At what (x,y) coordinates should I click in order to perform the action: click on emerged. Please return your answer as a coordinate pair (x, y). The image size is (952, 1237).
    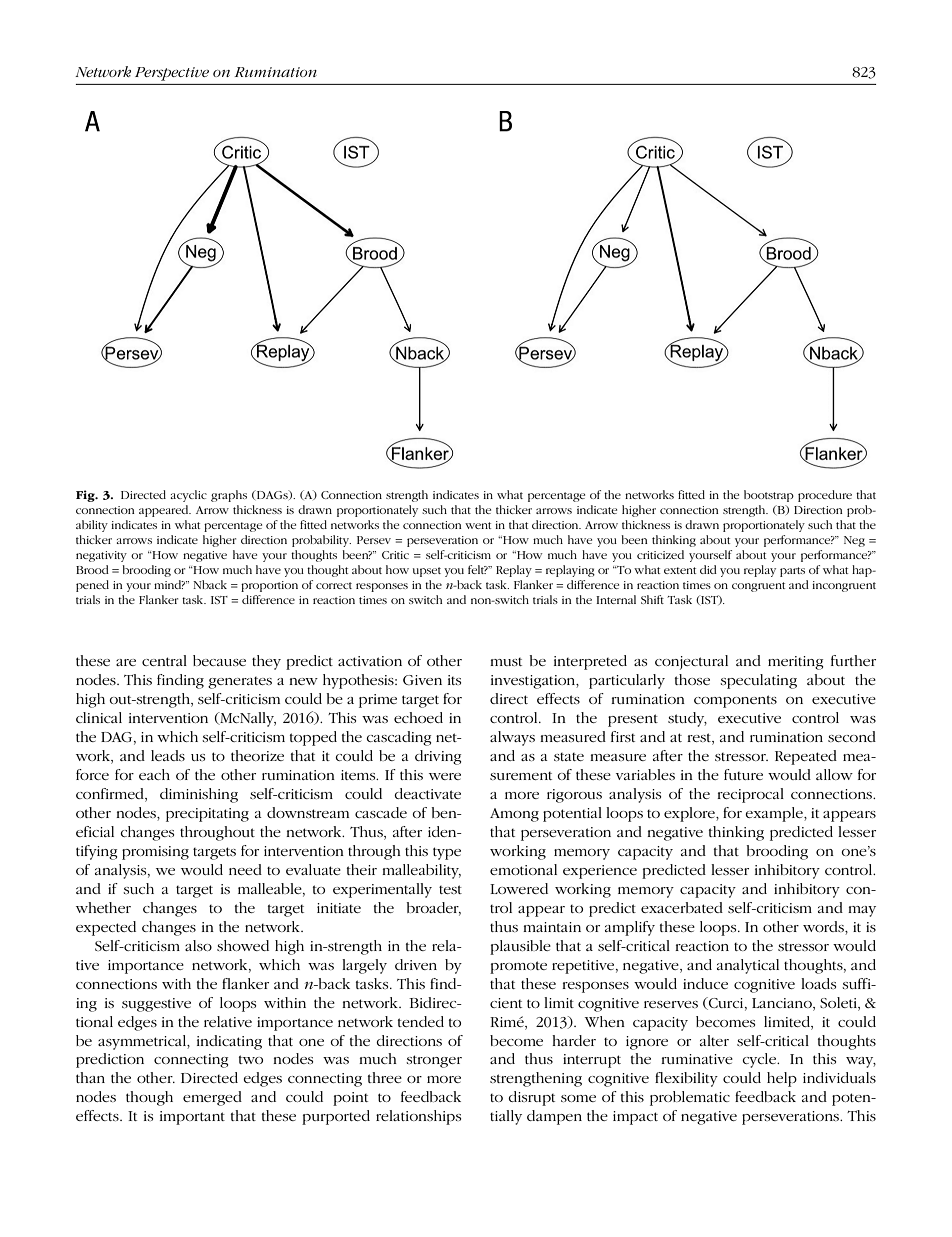
    Looking at the image, I should click on (212, 1098).
